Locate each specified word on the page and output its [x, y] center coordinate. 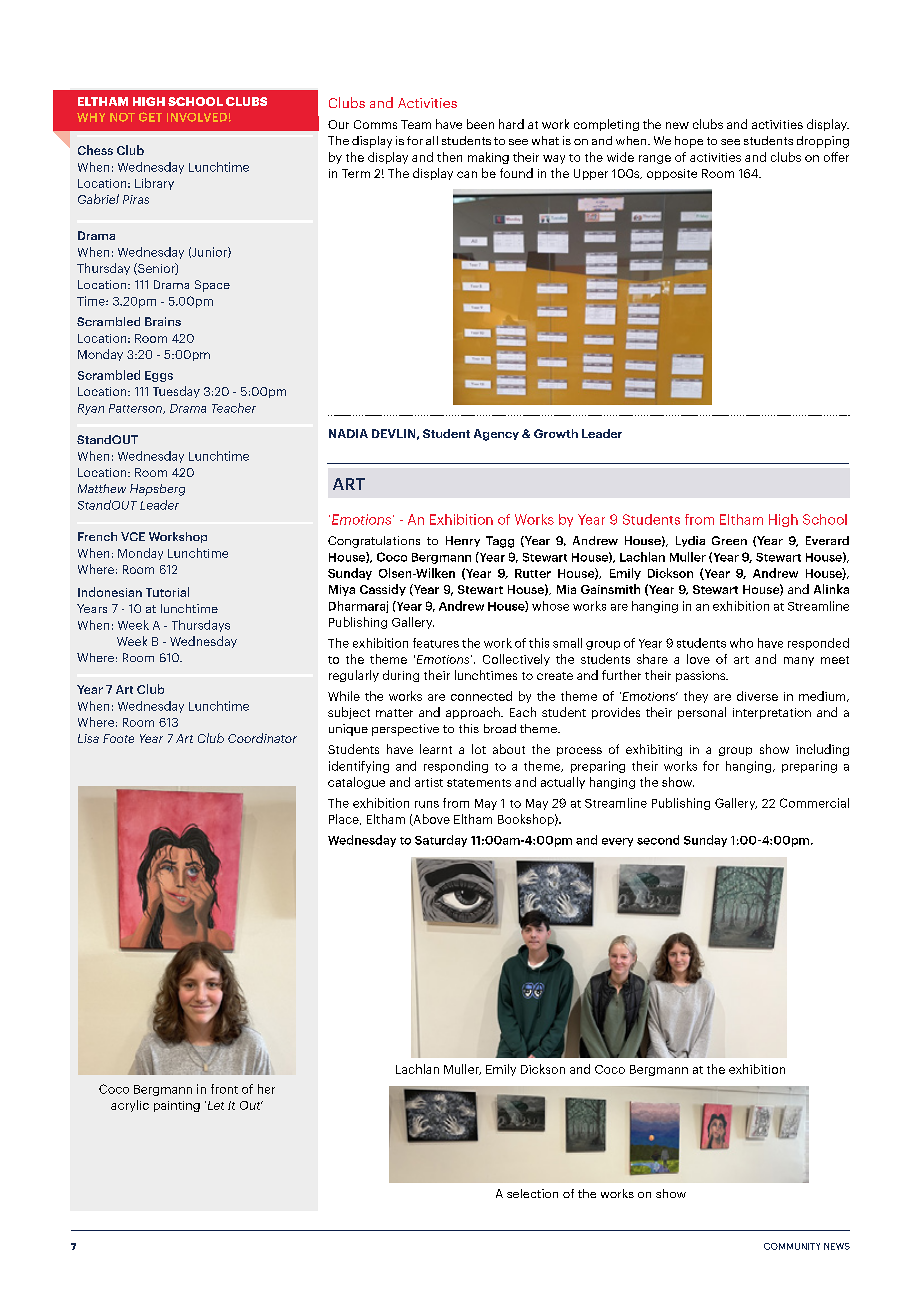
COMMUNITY [792, 1246]
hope [689, 142]
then [449, 157]
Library [154, 184]
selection [532, 1193]
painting [177, 1106]
